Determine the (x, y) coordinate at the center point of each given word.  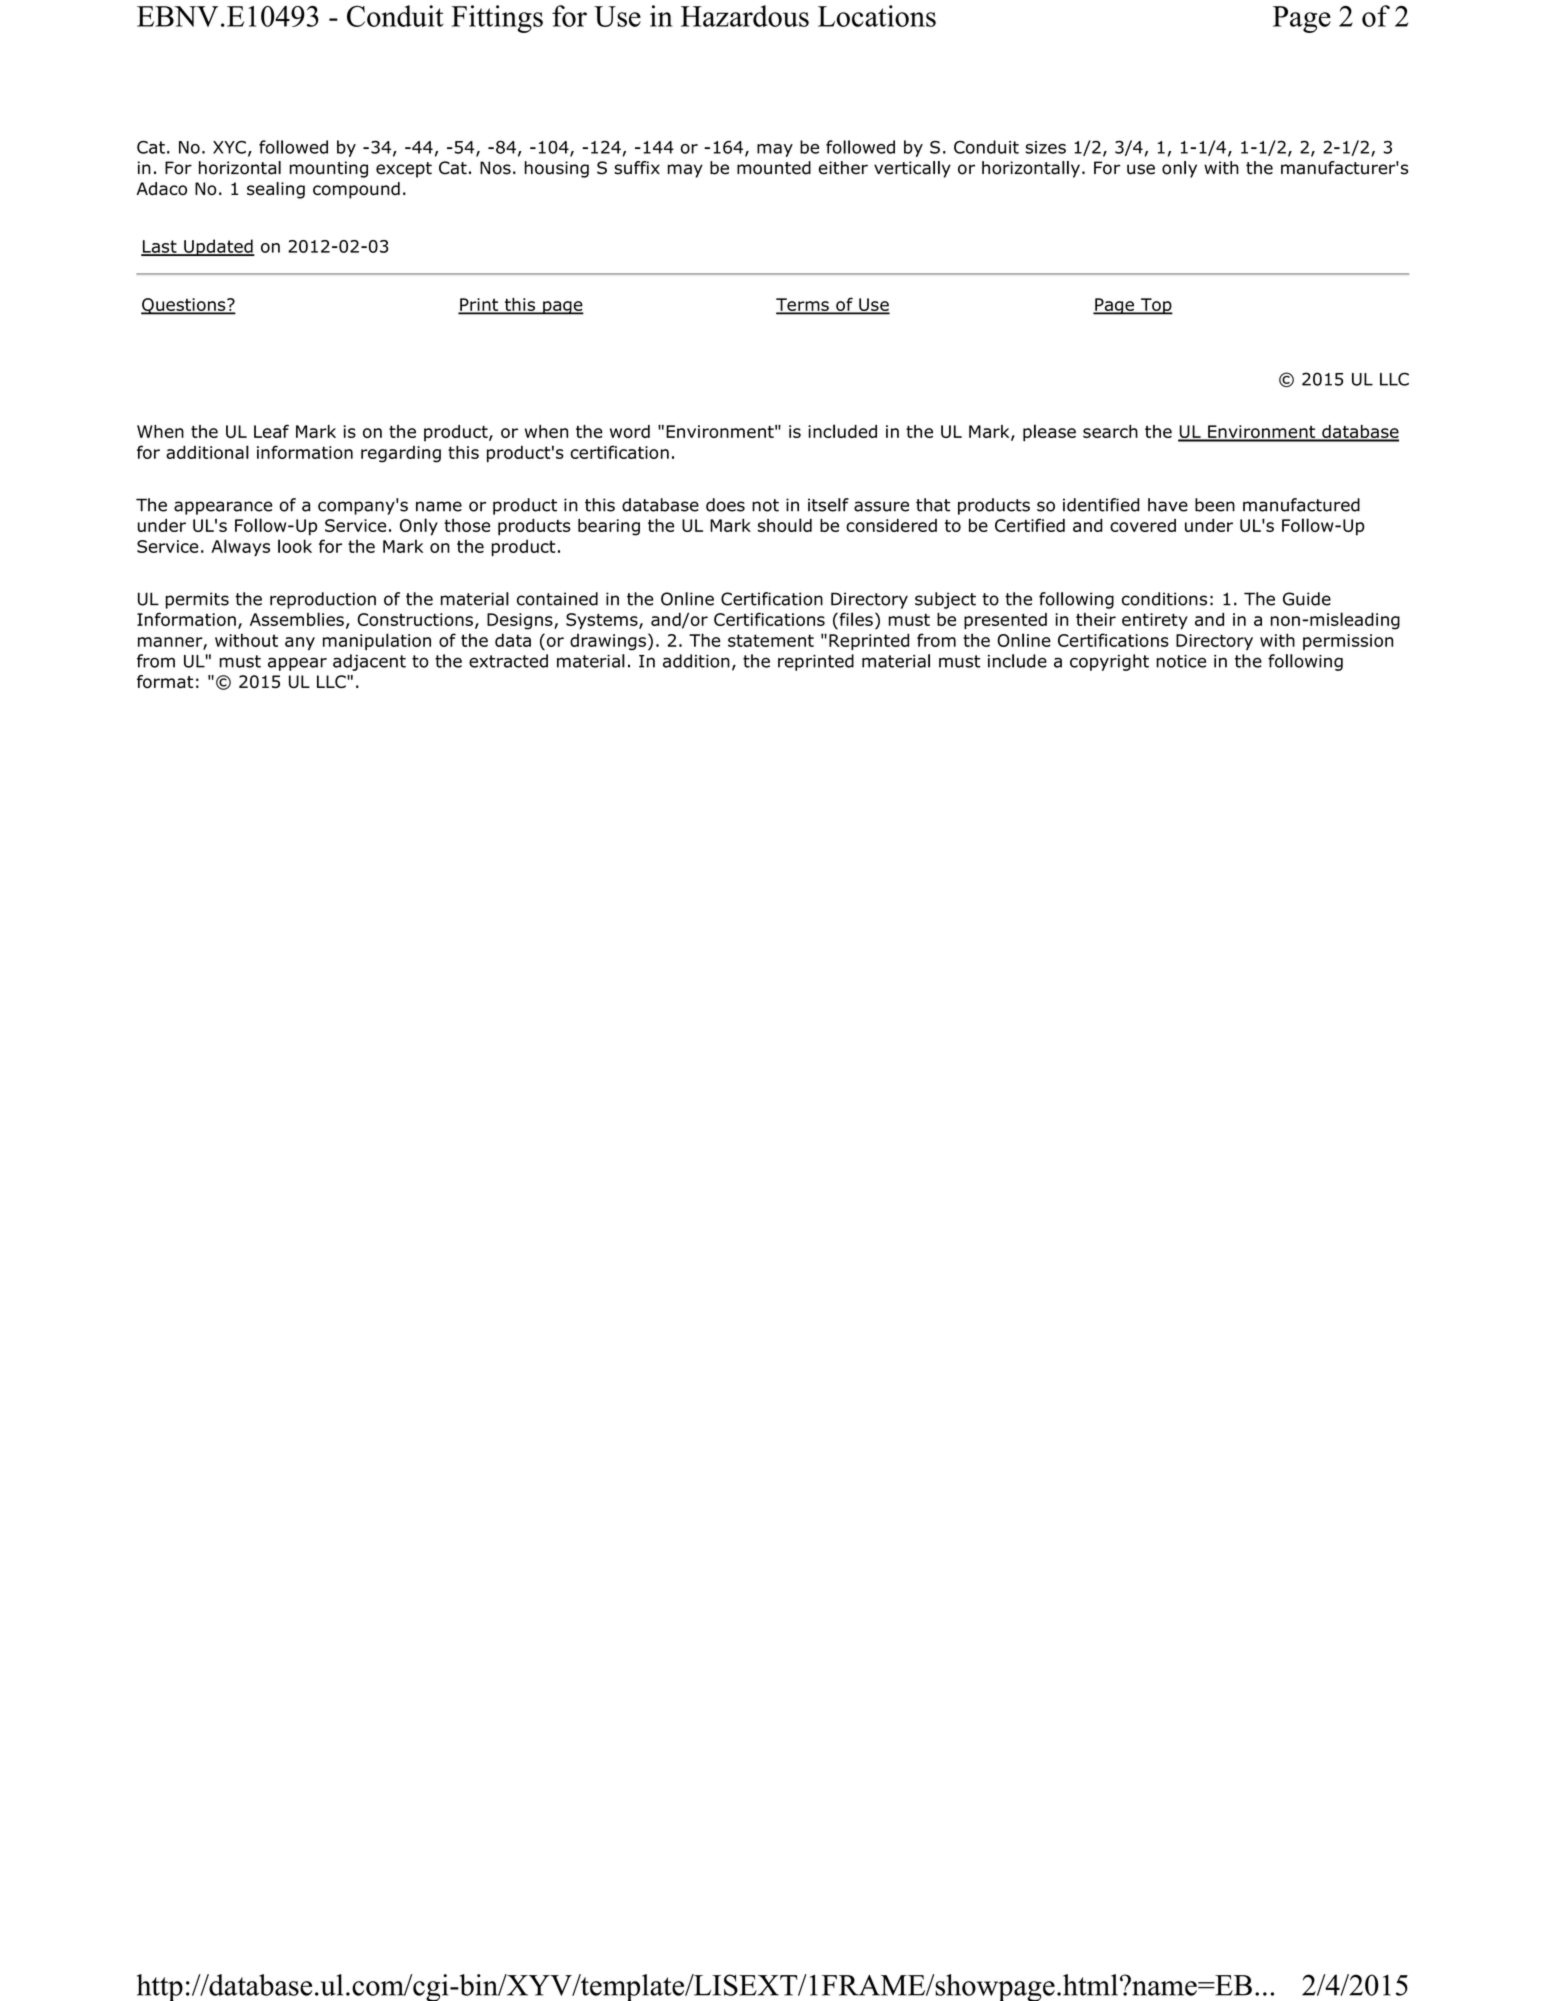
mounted (774, 168)
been (1215, 505)
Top (1156, 306)
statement (771, 640)
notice (1181, 661)
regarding (401, 454)
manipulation (377, 641)
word (630, 431)
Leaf (271, 431)
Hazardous (745, 16)
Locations (877, 16)
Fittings (497, 19)
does (725, 505)
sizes (1045, 147)
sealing (276, 190)
